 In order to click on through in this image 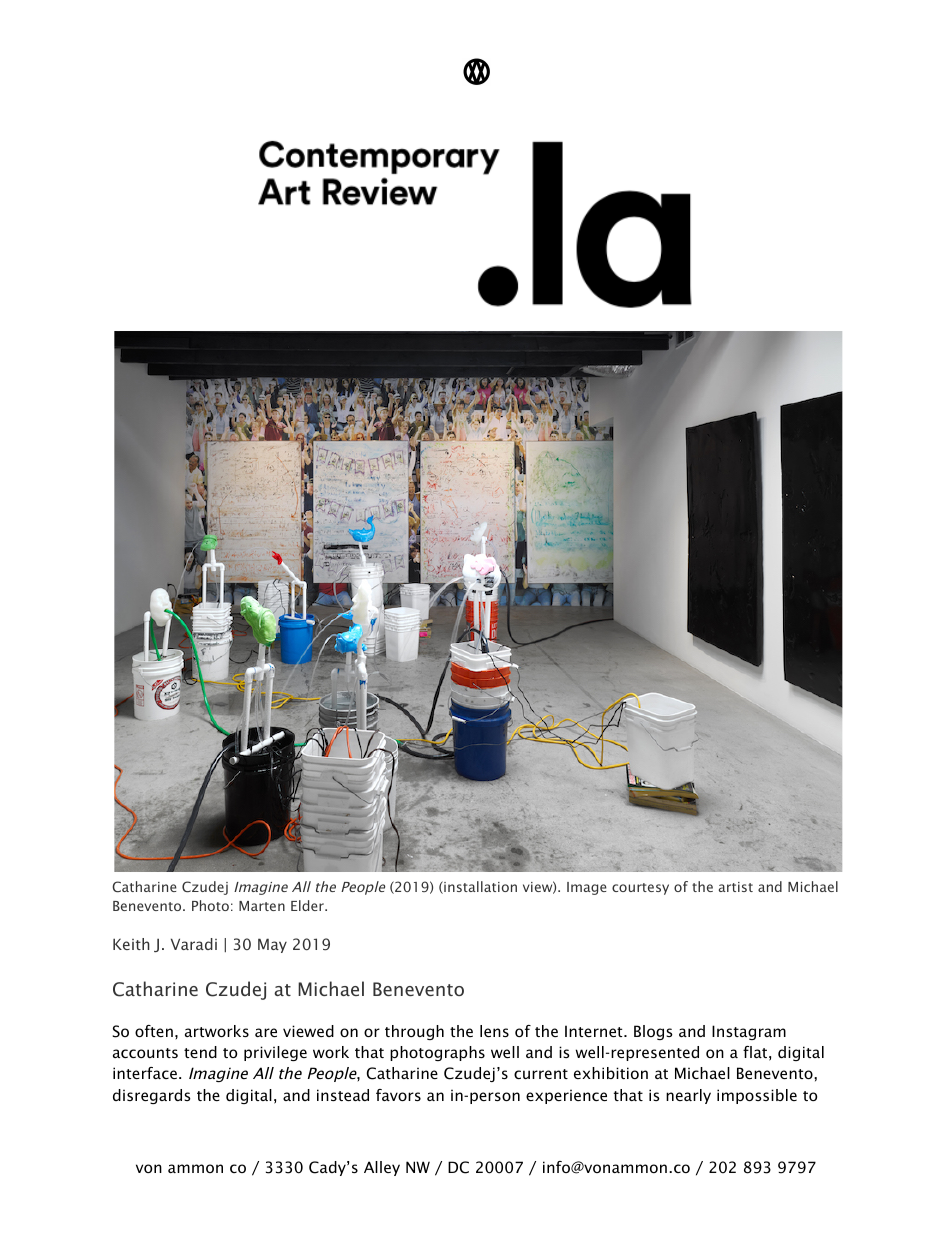, I will do `click(414, 1032)`.
